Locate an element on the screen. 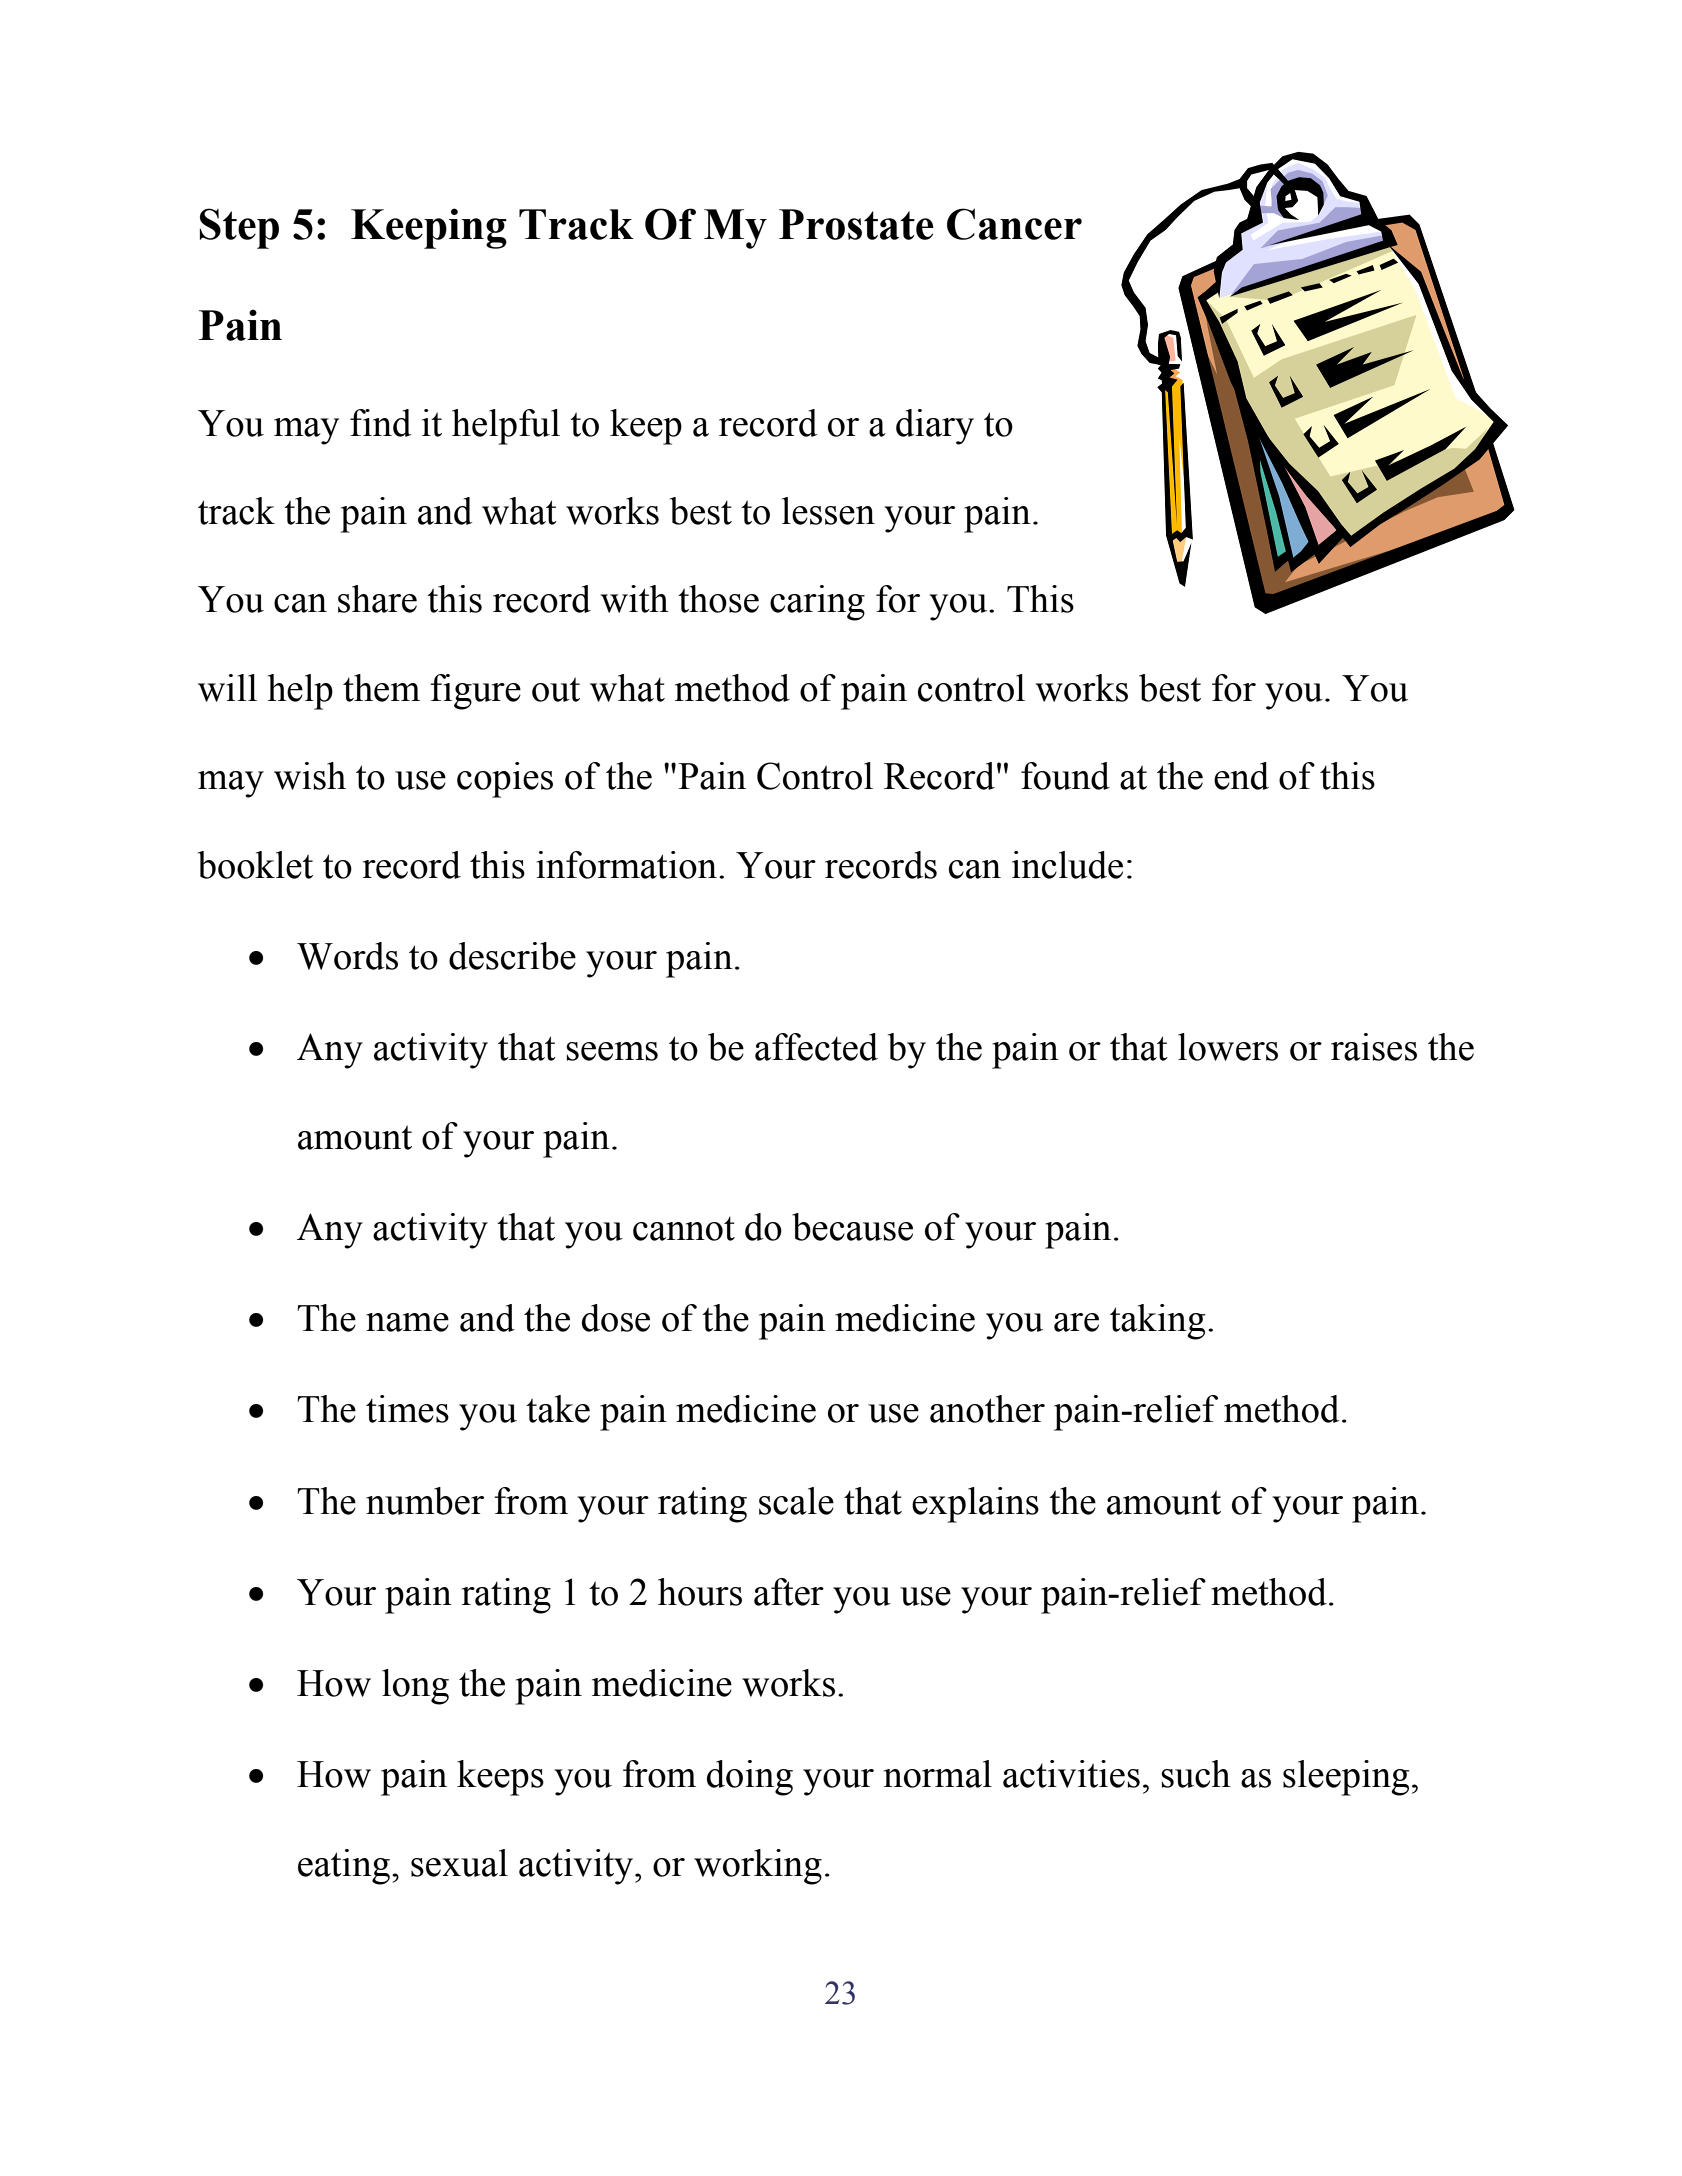  scale is located at coordinates (796, 1501).
